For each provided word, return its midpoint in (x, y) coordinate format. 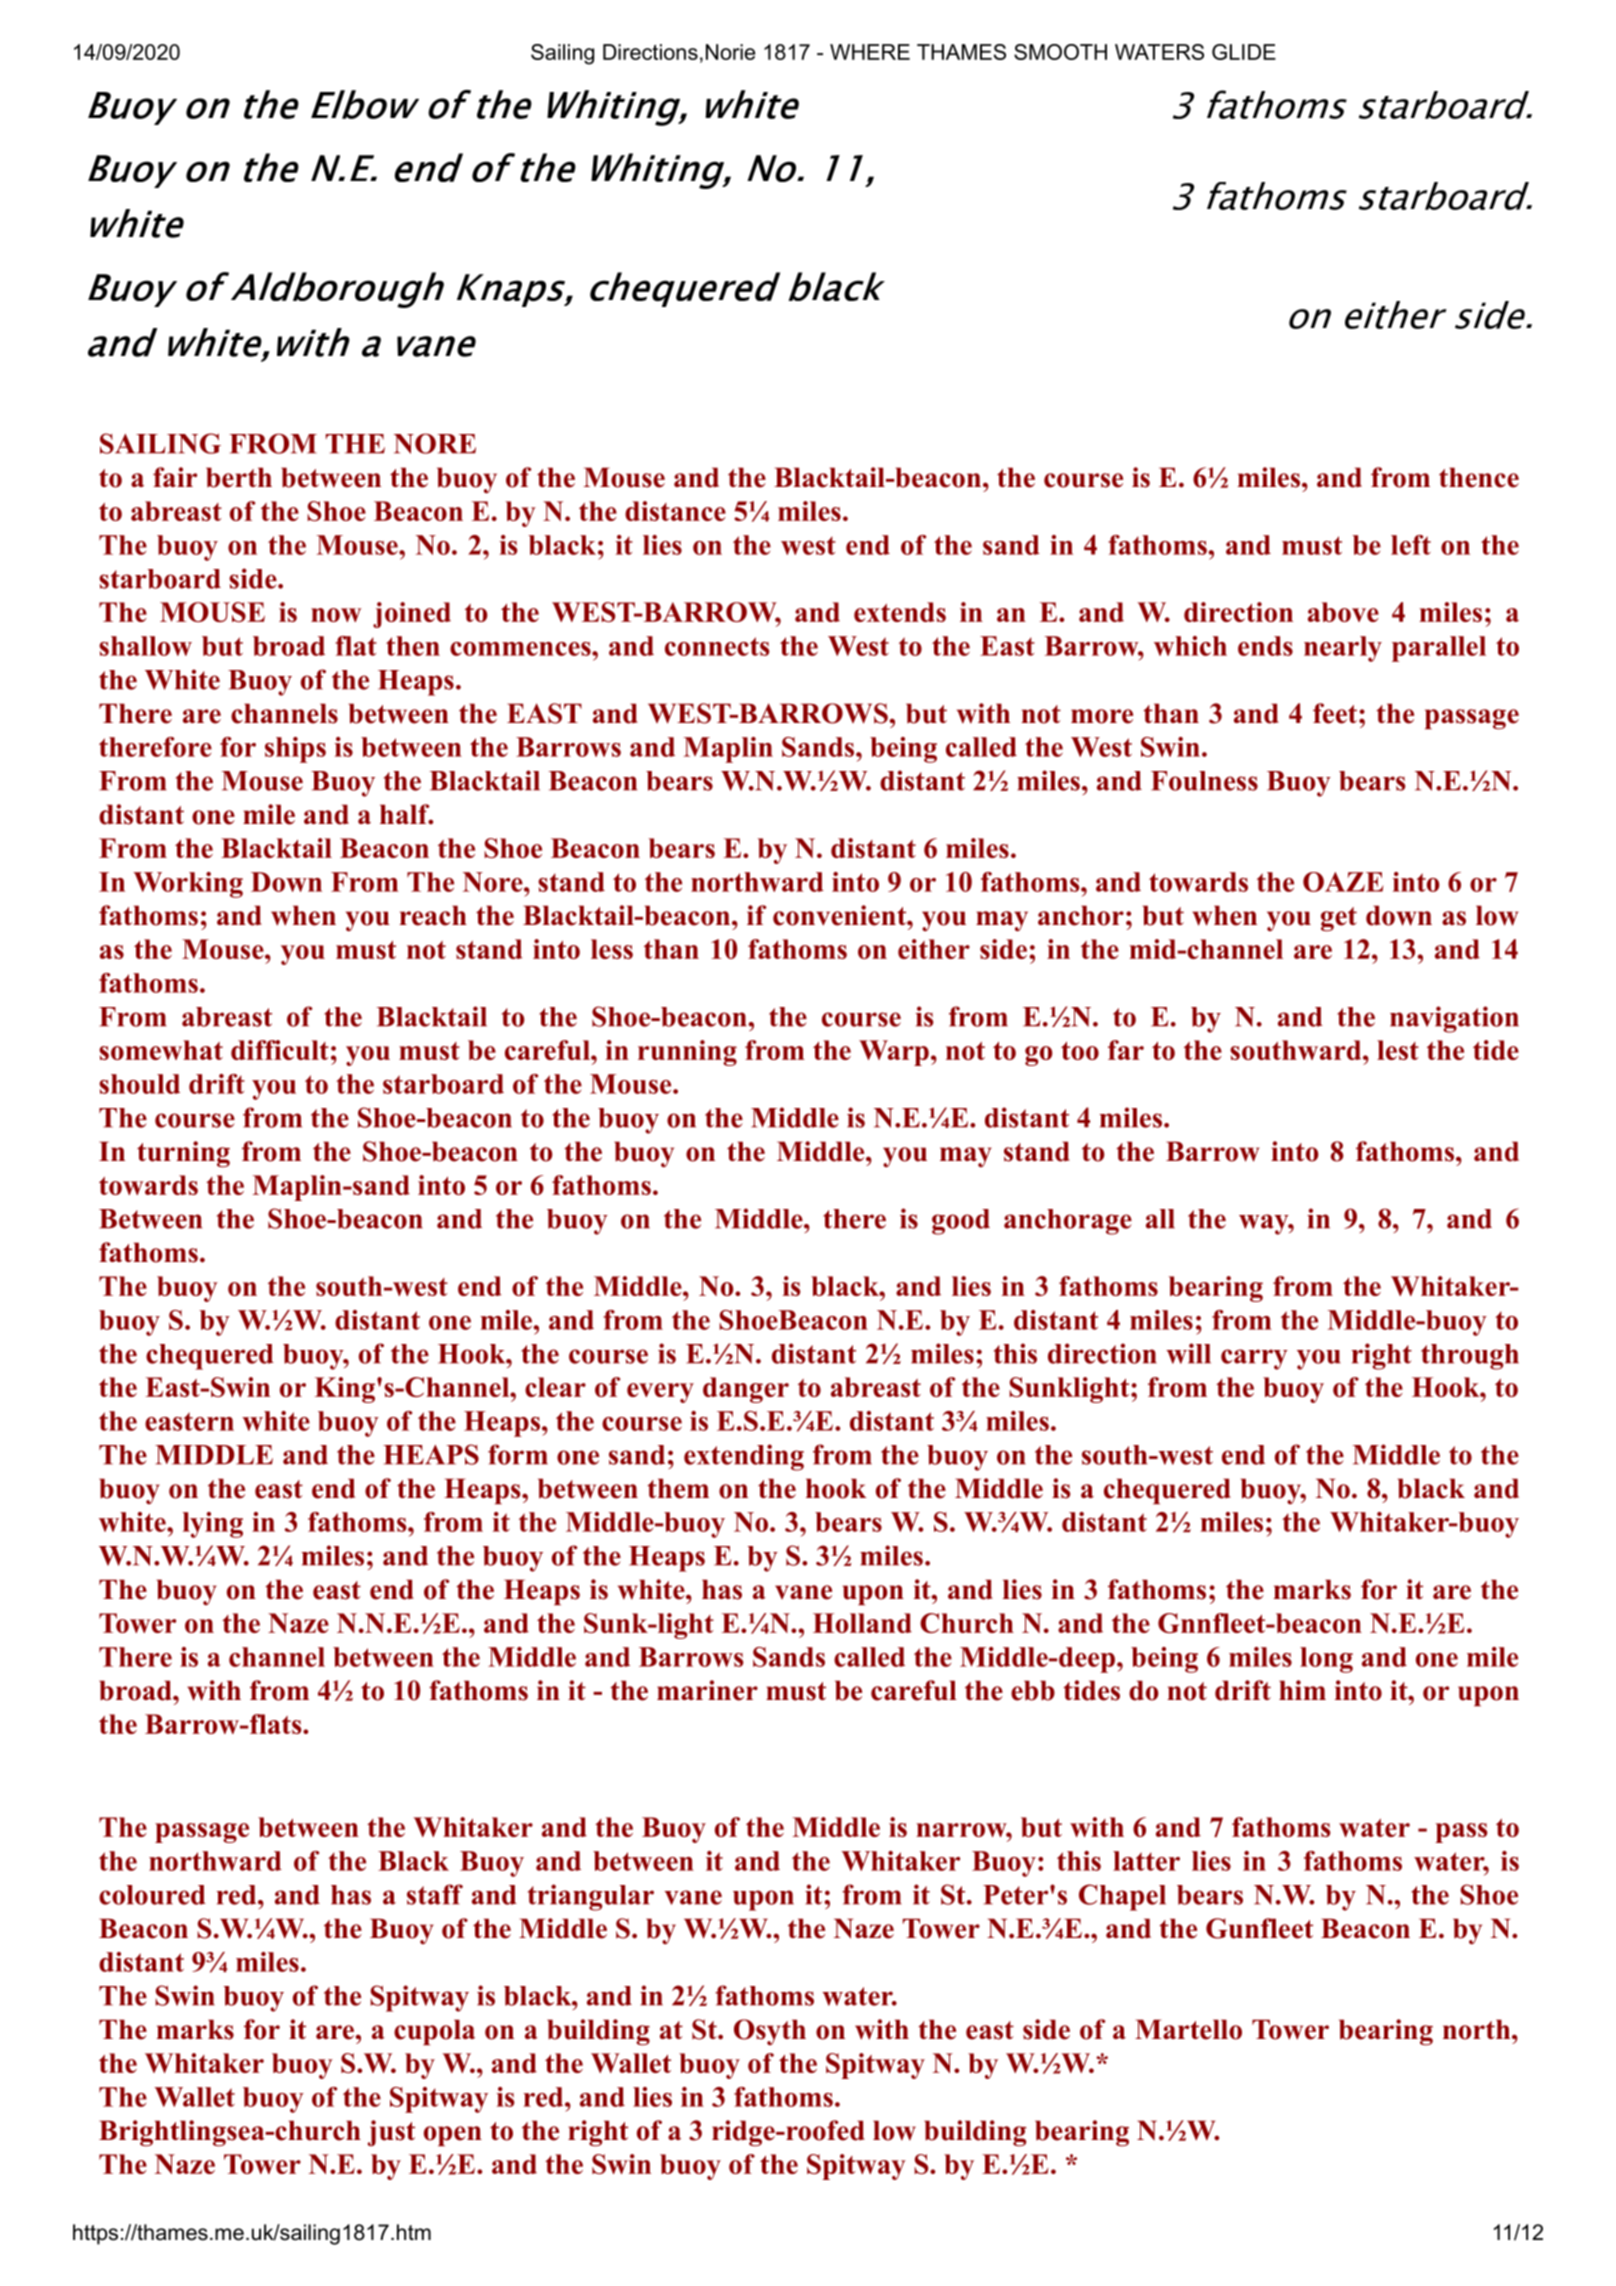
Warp (894, 1053)
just (391, 2133)
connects (717, 646)
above (1343, 612)
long (1326, 1660)
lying (213, 1525)
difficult (280, 1050)
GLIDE (1244, 52)
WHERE (870, 52)
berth (239, 477)
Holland (862, 1623)
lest (1398, 1050)
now (336, 615)
